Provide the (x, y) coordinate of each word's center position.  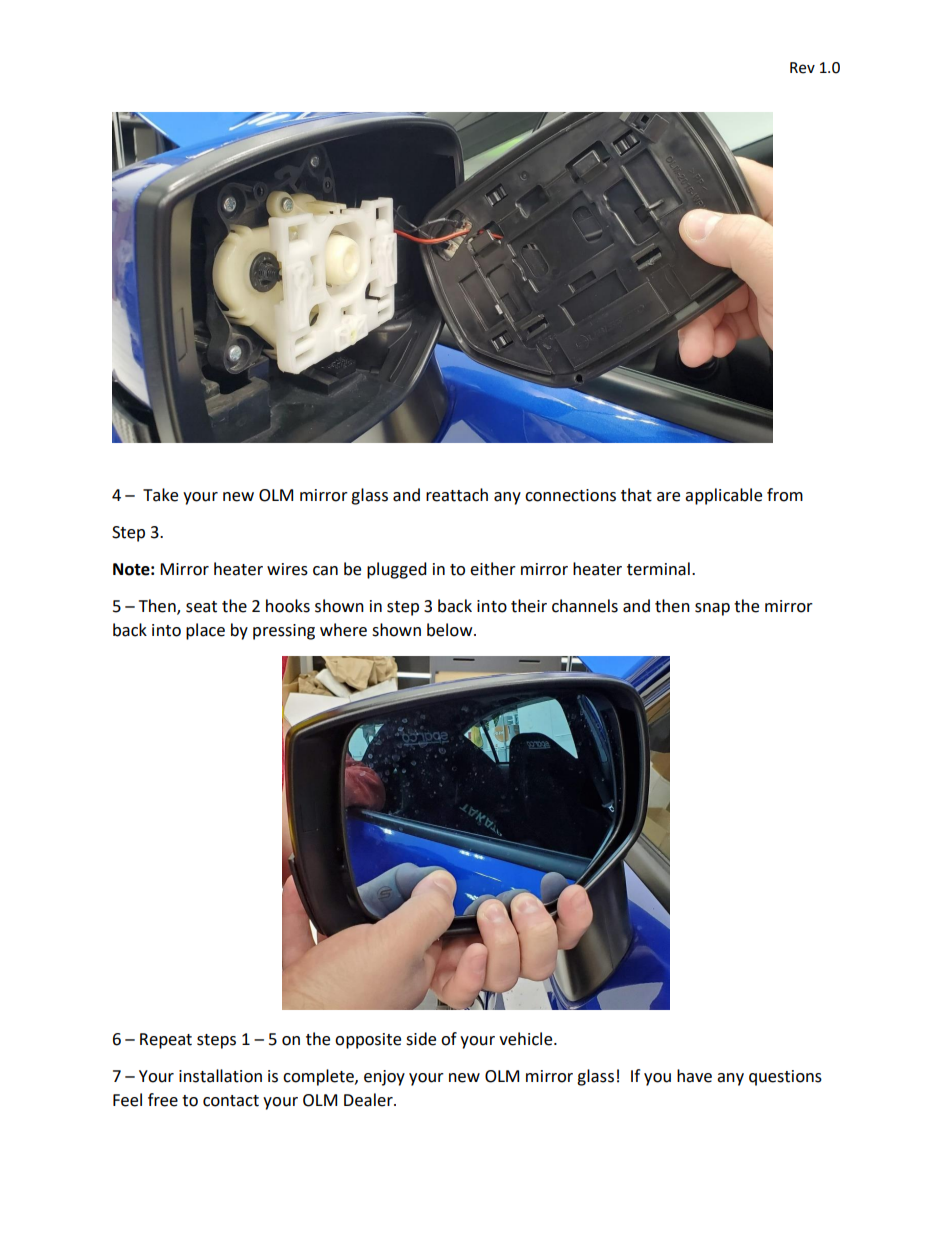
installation (220, 1076)
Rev (802, 68)
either (493, 569)
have (694, 1076)
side (421, 1039)
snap (712, 609)
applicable (723, 496)
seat (201, 607)
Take (160, 495)
